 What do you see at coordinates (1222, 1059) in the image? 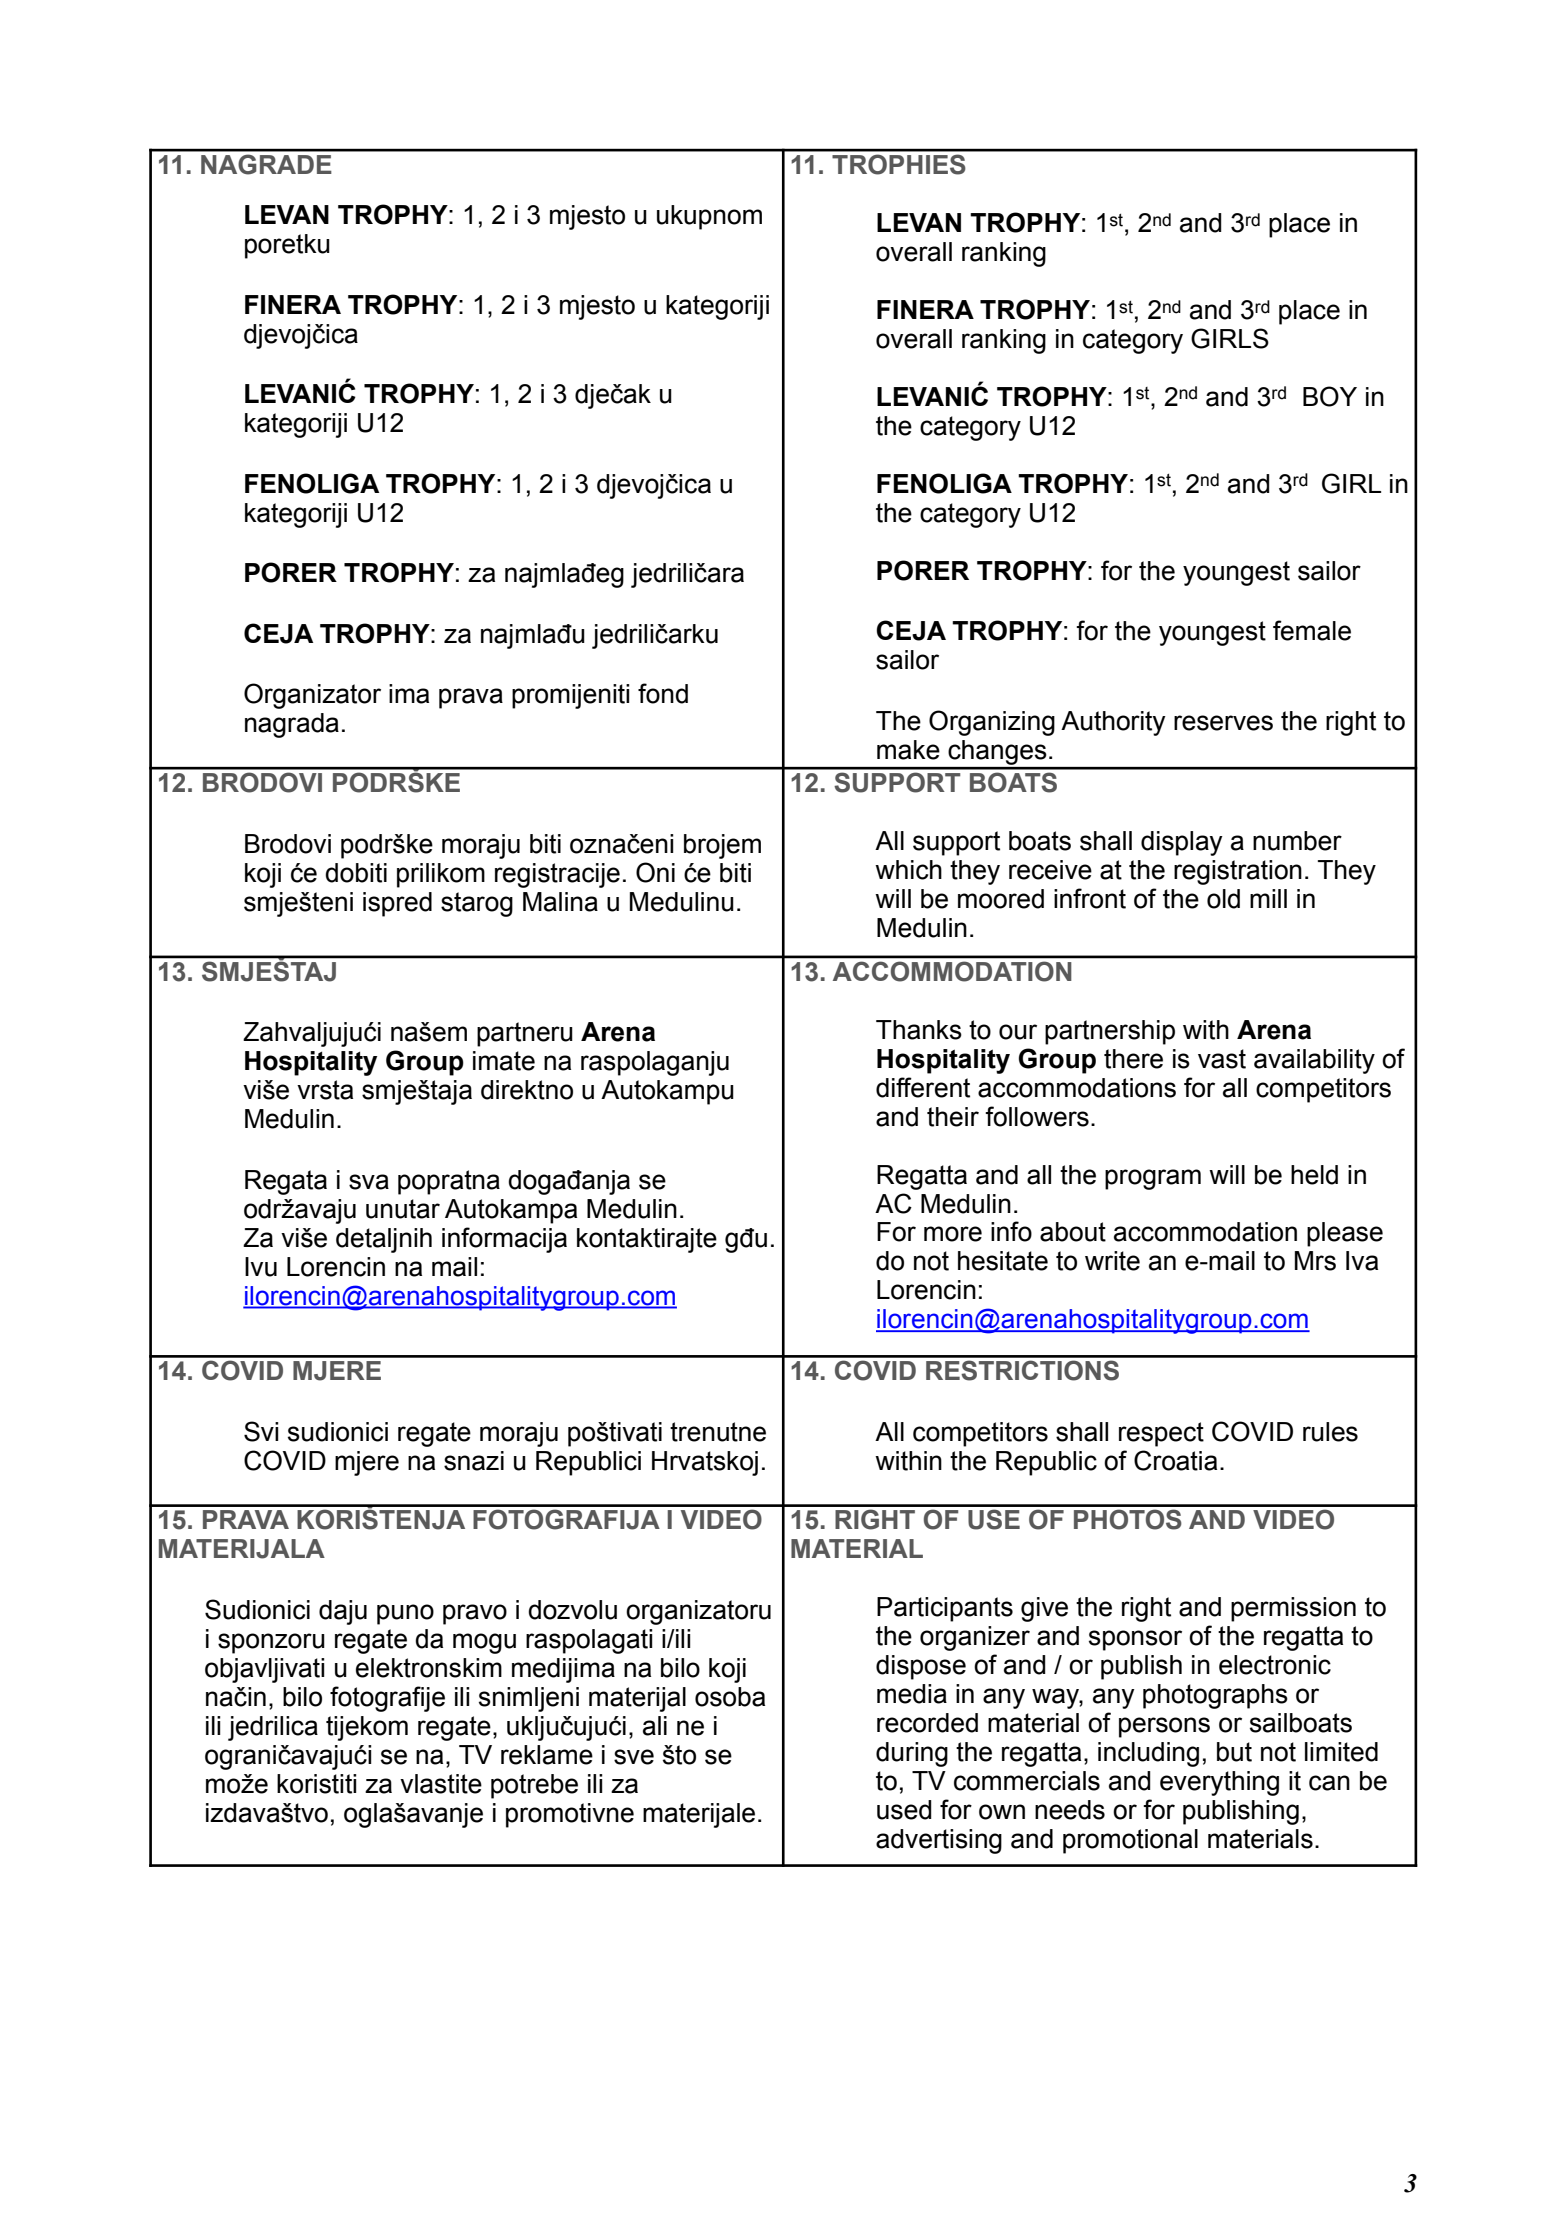
I see `vast` at bounding box center [1222, 1059].
